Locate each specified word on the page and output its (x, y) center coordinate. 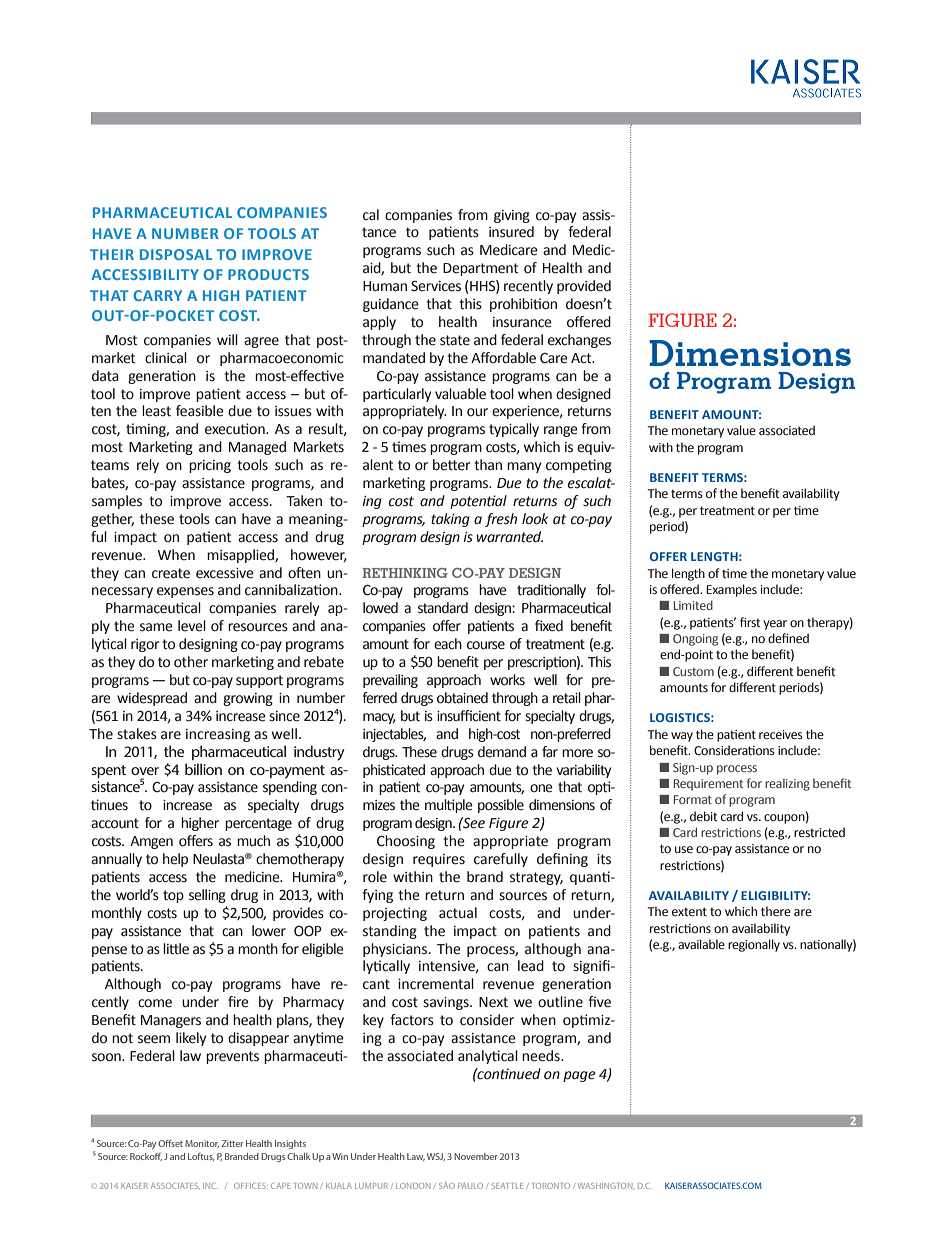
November (476, 1156)
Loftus (201, 1157)
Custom (693, 671)
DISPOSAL (176, 254)
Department (481, 269)
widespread (152, 699)
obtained (462, 698)
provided (584, 287)
